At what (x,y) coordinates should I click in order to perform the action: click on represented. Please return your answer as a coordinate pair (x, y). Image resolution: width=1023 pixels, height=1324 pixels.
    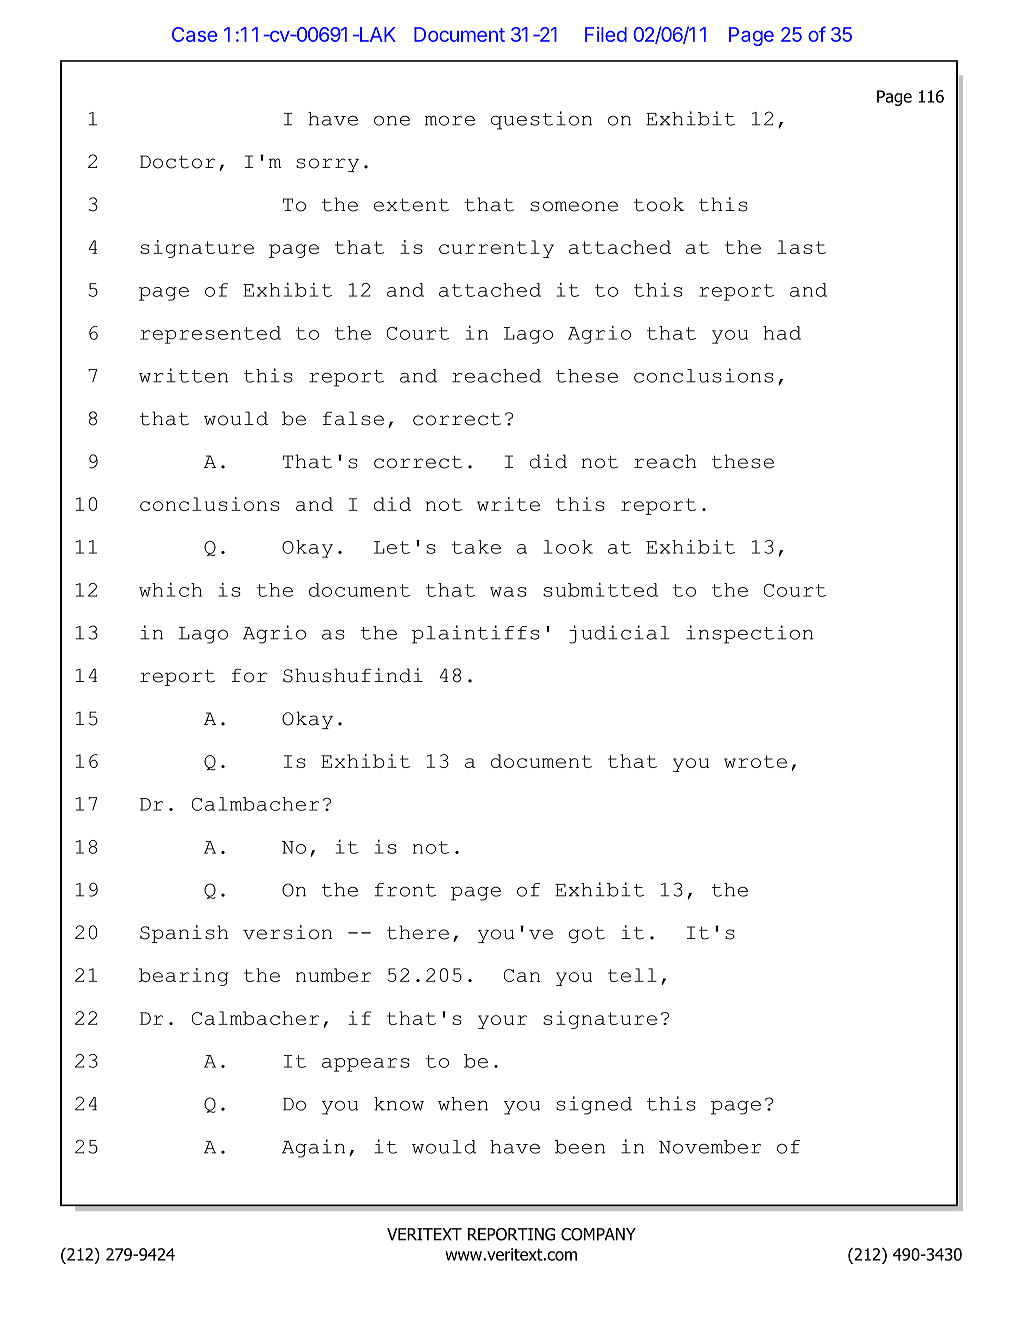
    Looking at the image, I should click on (210, 335).
